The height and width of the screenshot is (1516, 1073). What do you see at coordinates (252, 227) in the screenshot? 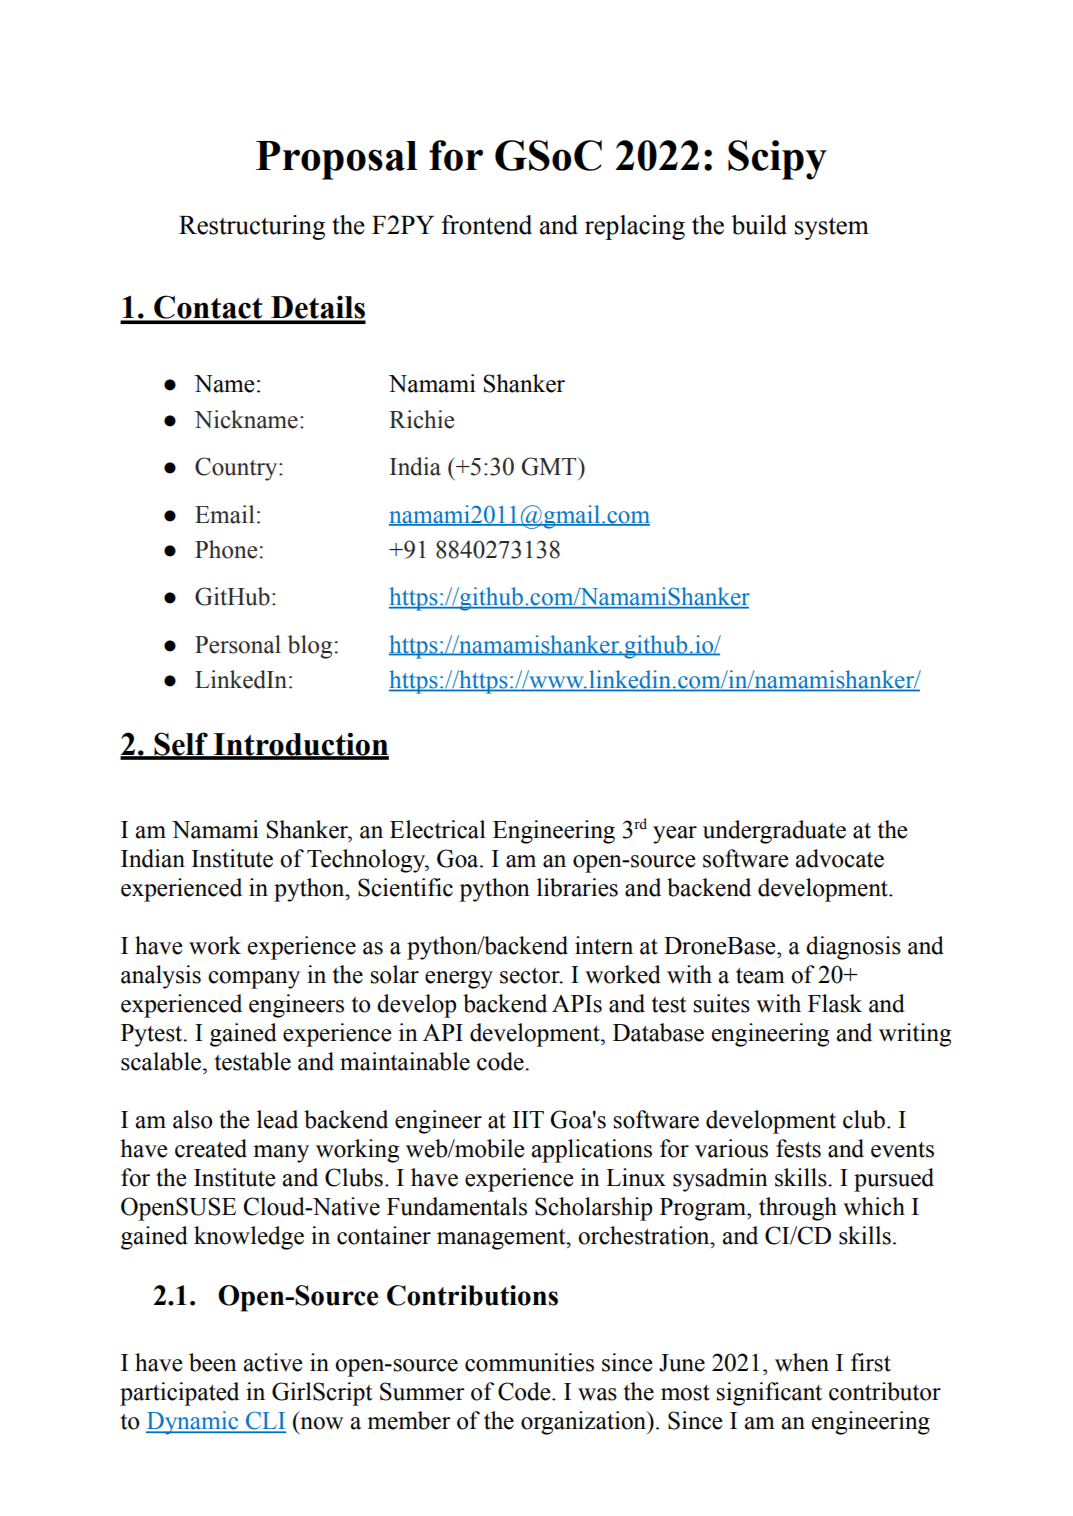
I see `Restructuring` at bounding box center [252, 227].
